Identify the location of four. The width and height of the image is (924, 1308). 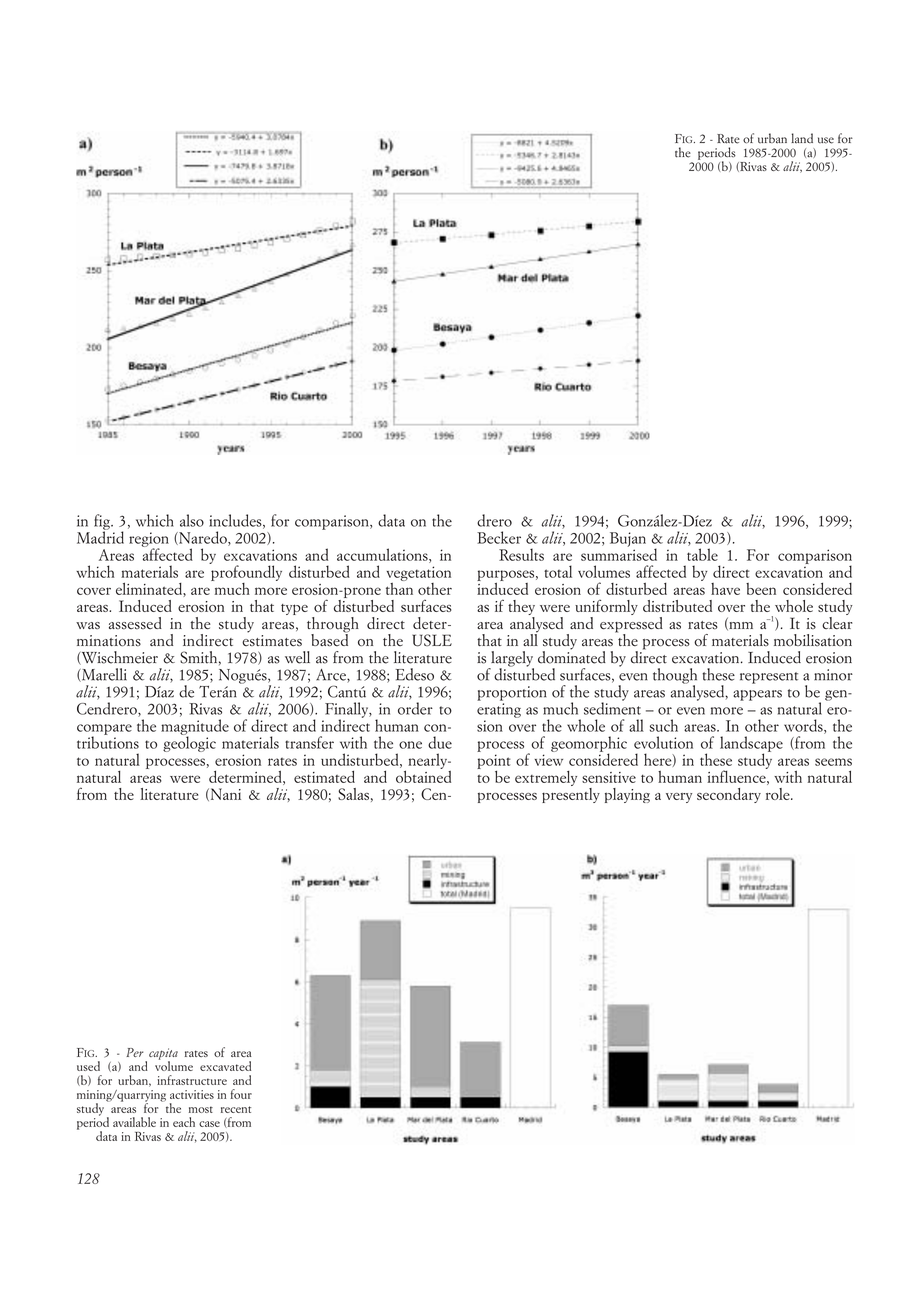
(241, 1094).
